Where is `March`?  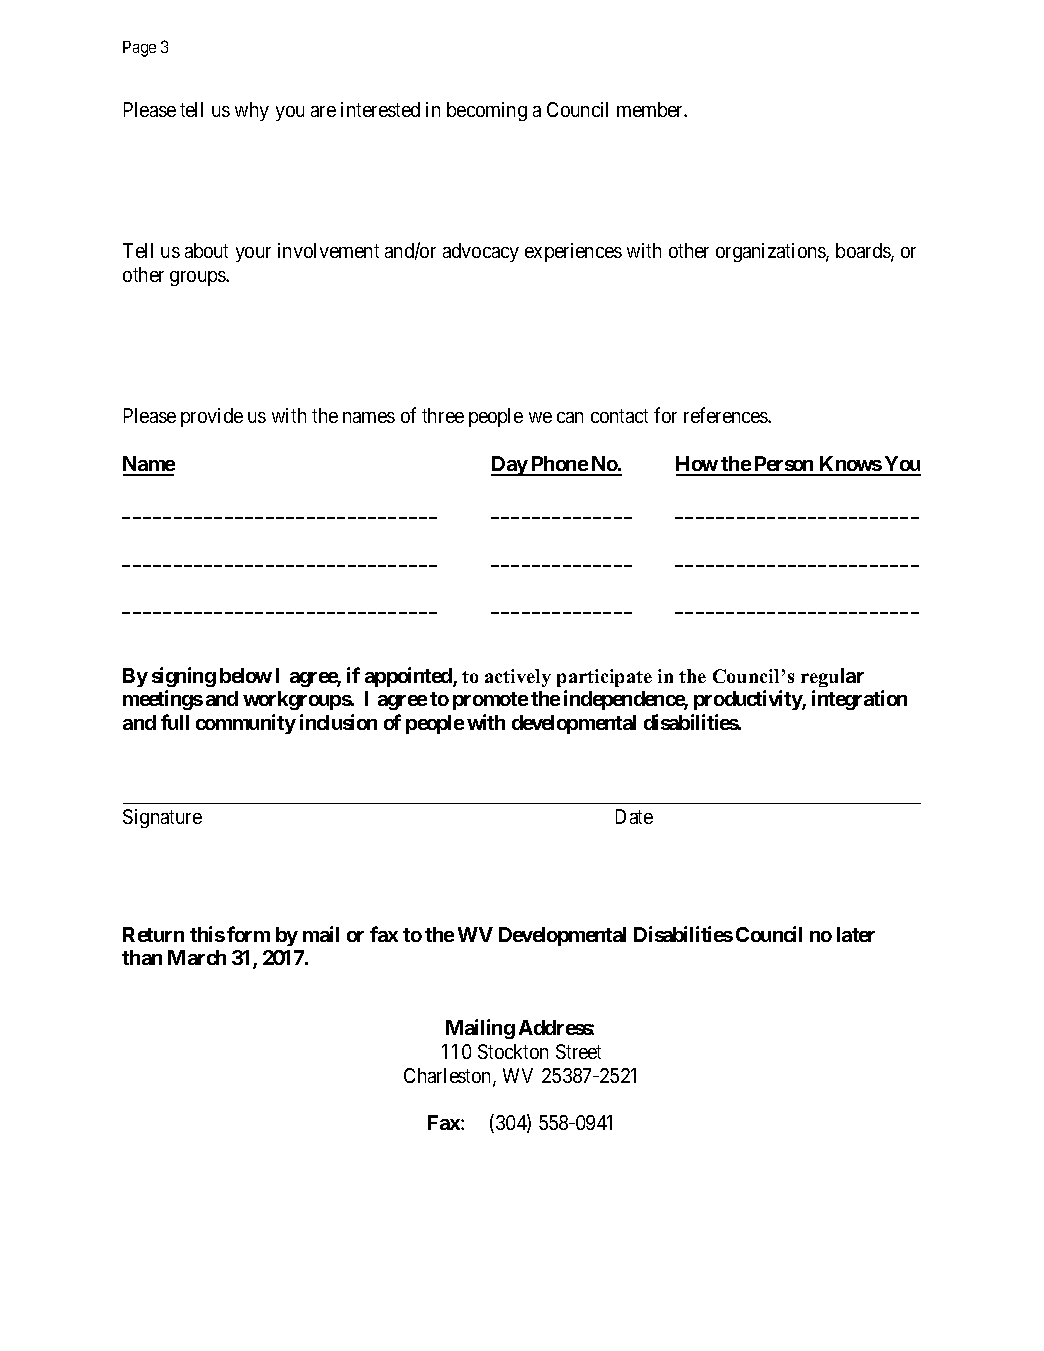
March is located at coordinates (197, 957).
